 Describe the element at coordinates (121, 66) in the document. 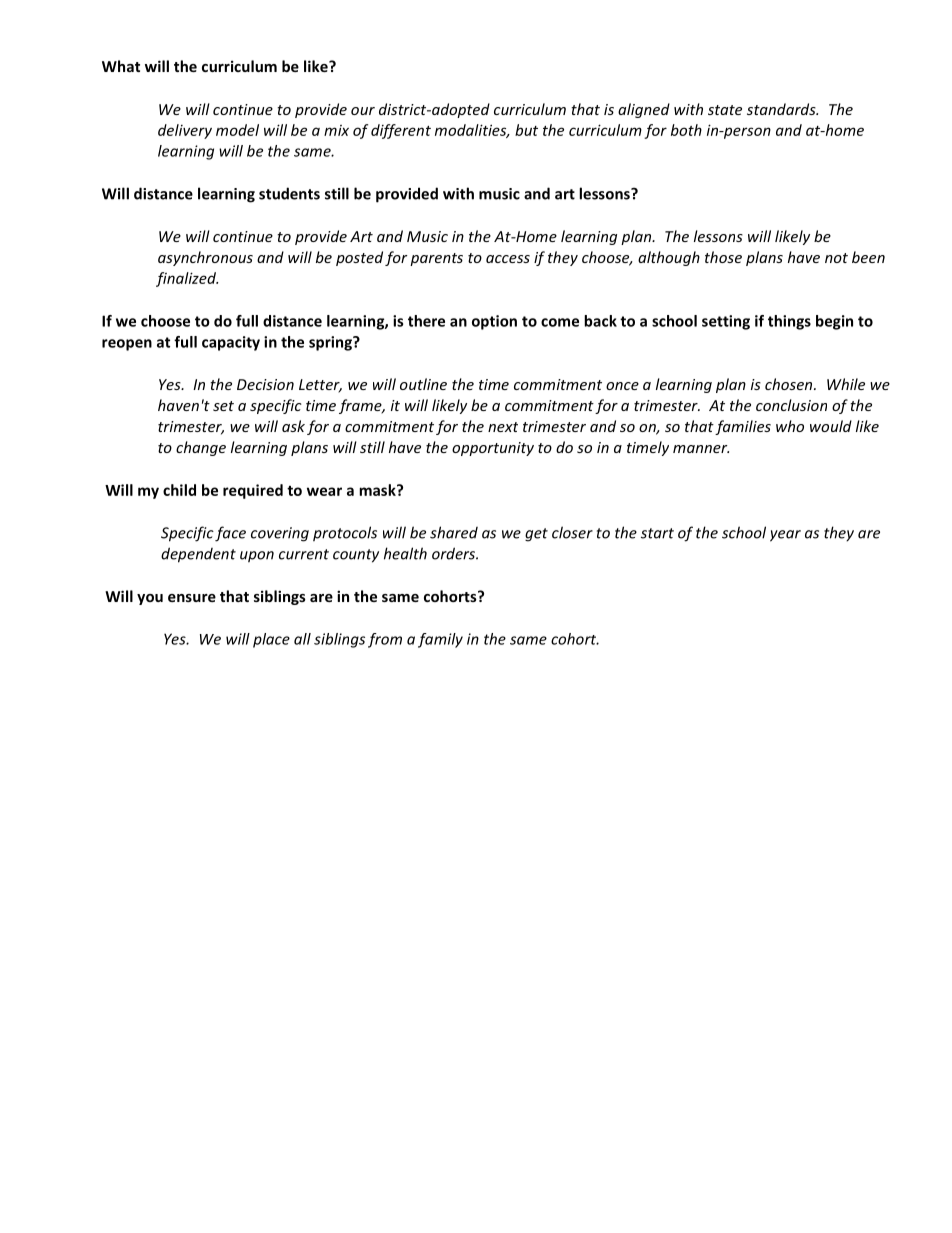

I see `What` at that location.
